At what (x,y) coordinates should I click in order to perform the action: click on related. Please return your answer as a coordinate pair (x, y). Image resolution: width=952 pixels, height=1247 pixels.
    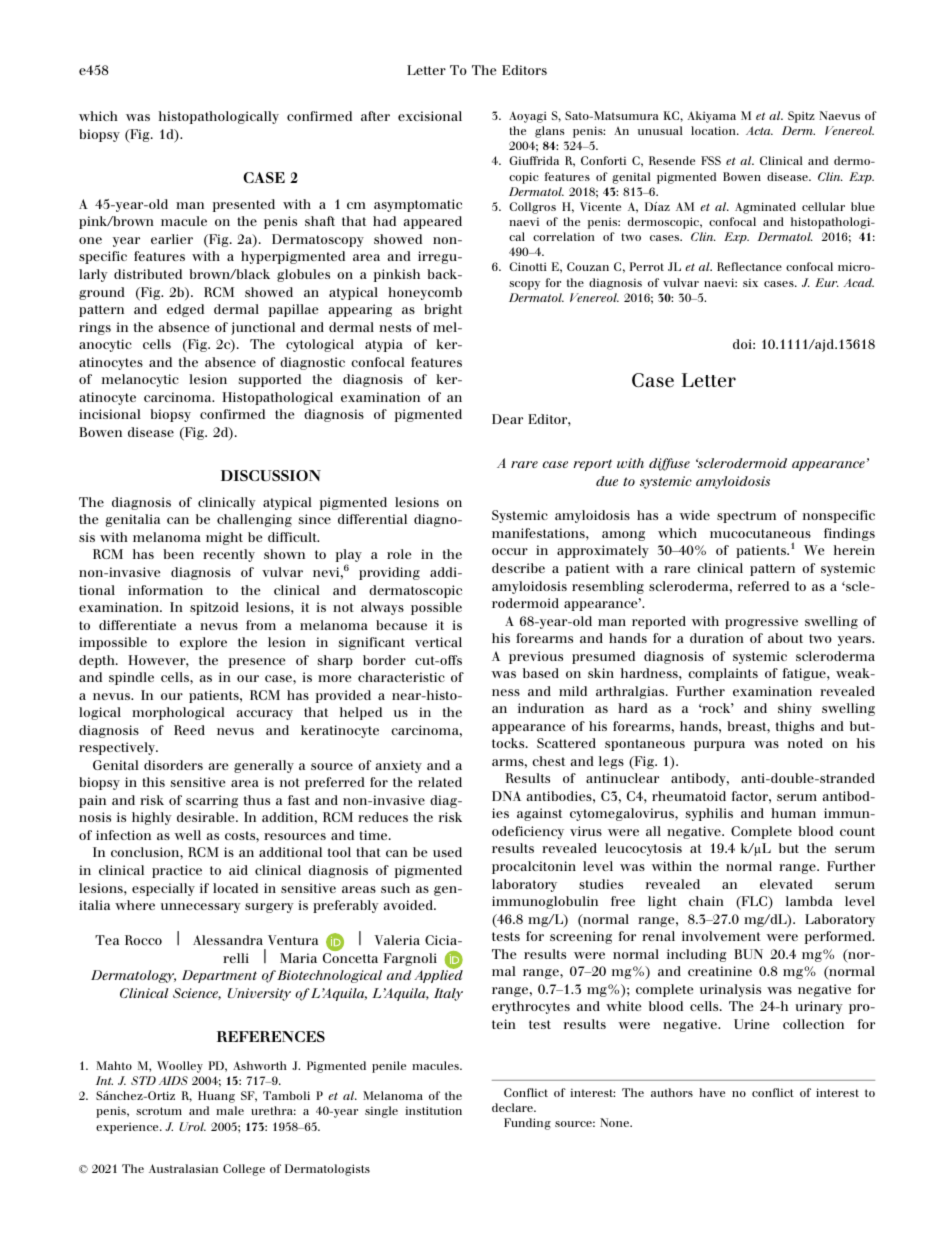
    Looking at the image, I should click on (440, 782).
